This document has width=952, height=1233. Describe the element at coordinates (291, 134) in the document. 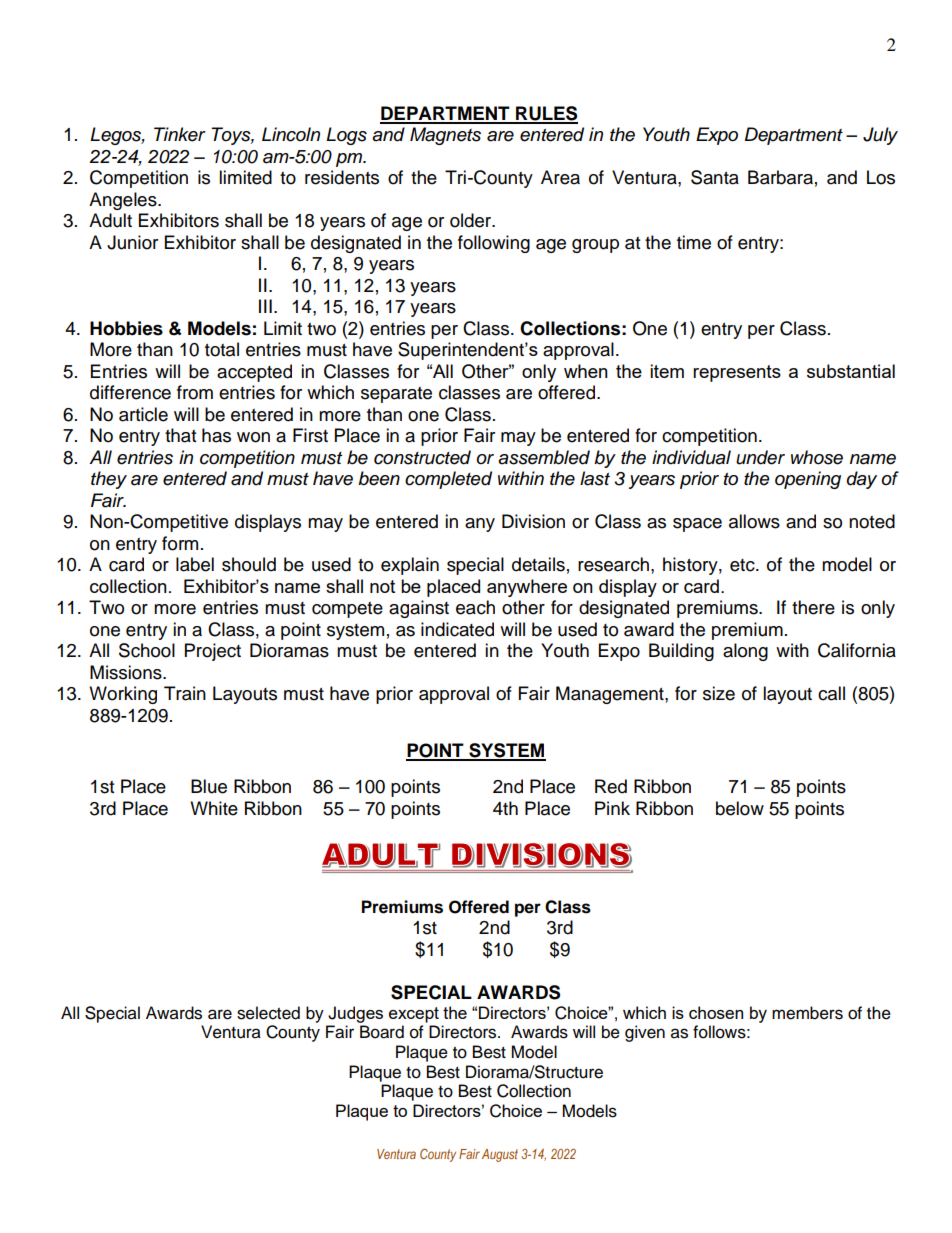

I see `Lincoln` at that location.
